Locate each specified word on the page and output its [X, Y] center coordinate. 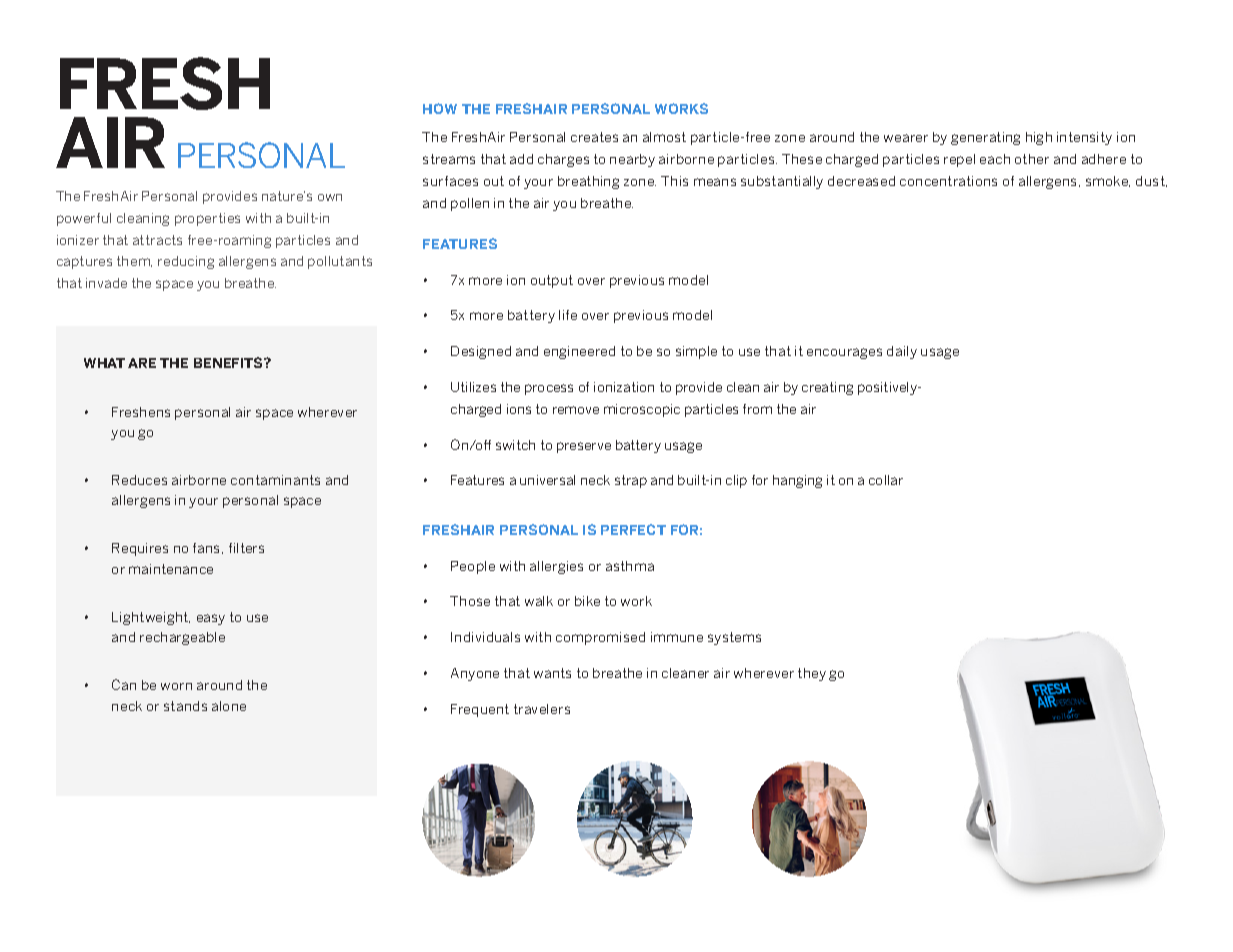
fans [208, 548]
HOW [440, 108]
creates [594, 137]
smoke [1108, 181]
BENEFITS [229, 362]
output [552, 281]
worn [176, 686]
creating [827, 388]
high [1039, 138]
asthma [630, 566]
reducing [186, 262]
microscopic [642, 410]
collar [886, 480]
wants [552, 673]
